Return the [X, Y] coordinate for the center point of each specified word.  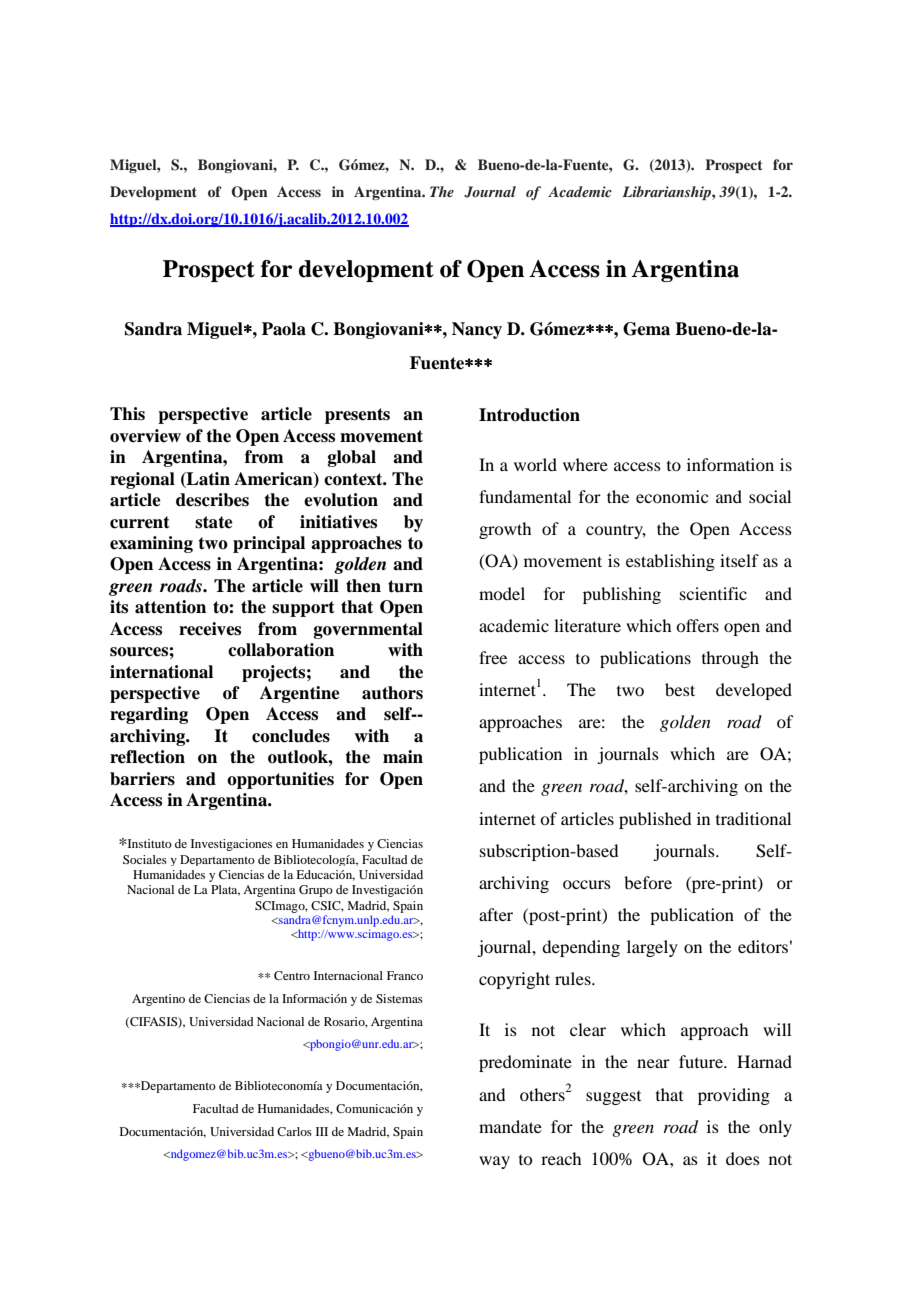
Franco [405, 975]
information [730, 464]
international [161, 672]
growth [505, 530]
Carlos [294, 1131]
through [730, 659]
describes [212, 500]
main [403, 757]
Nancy [477, 330]
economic [672, 496]
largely [652, 948]
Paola [284, 329]
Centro [292, 975]
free [493, 657]
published [655, 820]
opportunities [280, 780]
